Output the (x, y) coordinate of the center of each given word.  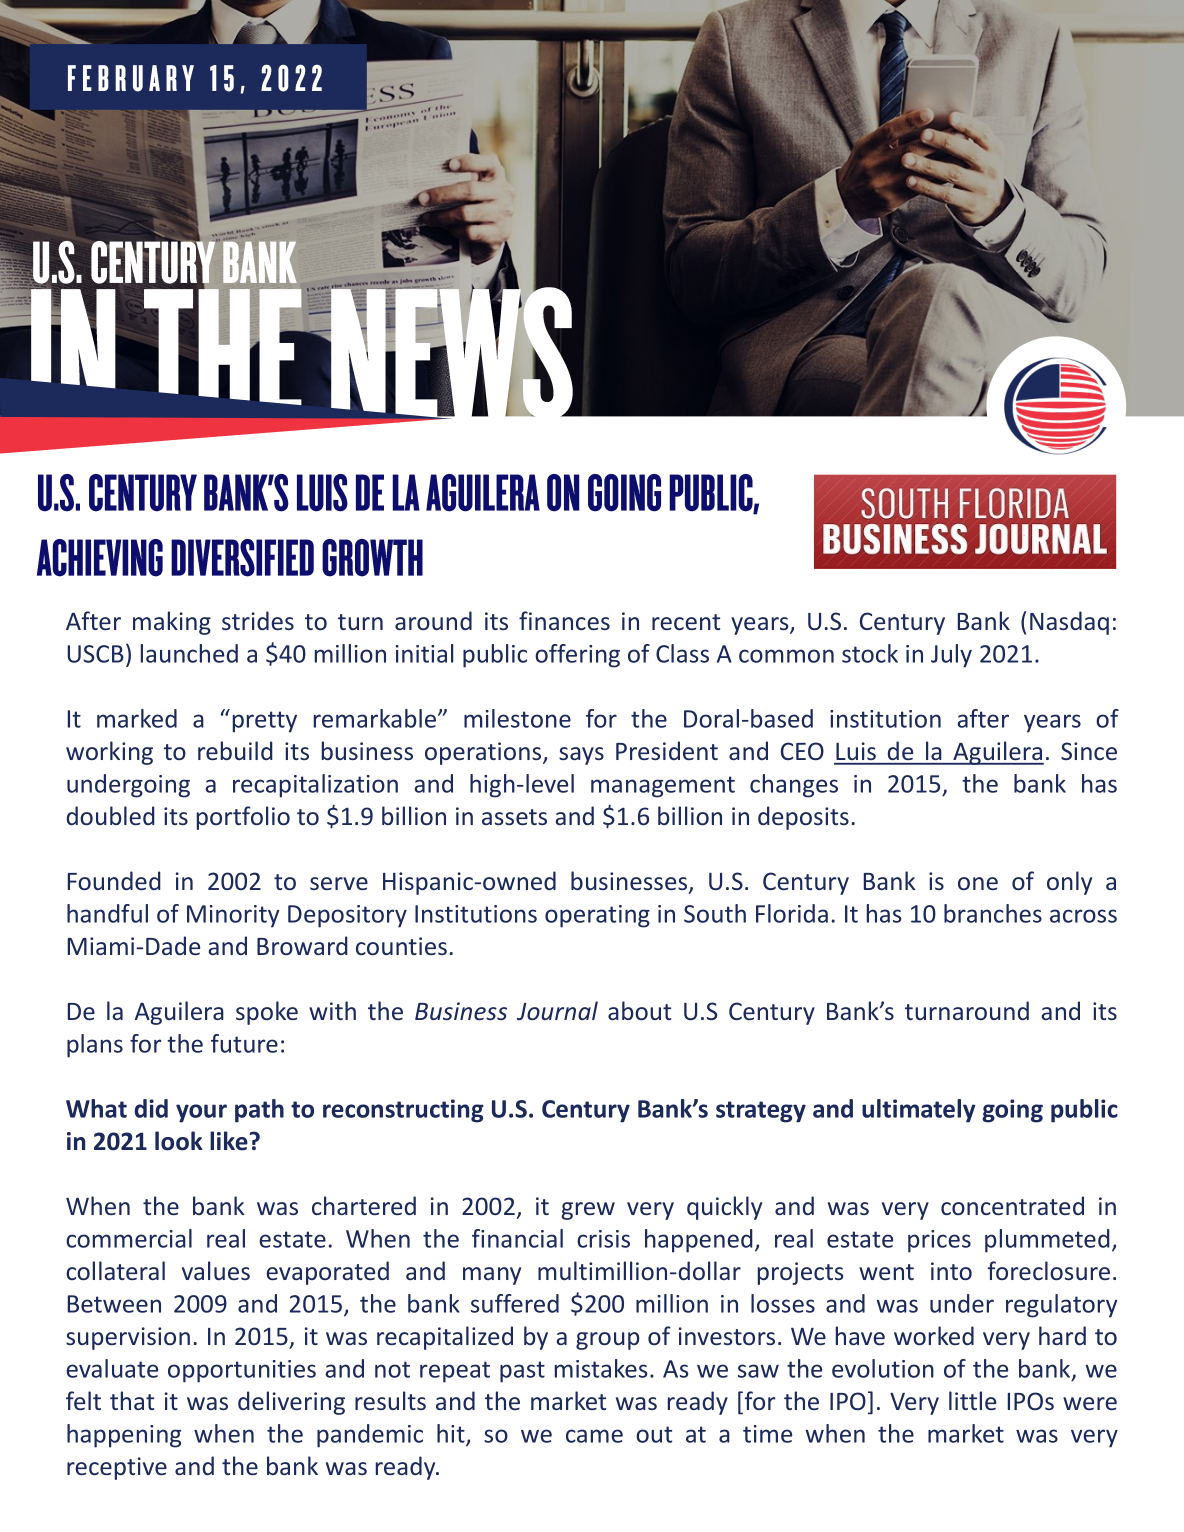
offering (577, 656)
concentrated (1012, 1205)
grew (588, 1211)
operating (597, 916)
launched (189, 653)
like (229, 1141)
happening (124, 1436)
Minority (233, 916)
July (951, 656)
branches (993, 913)
